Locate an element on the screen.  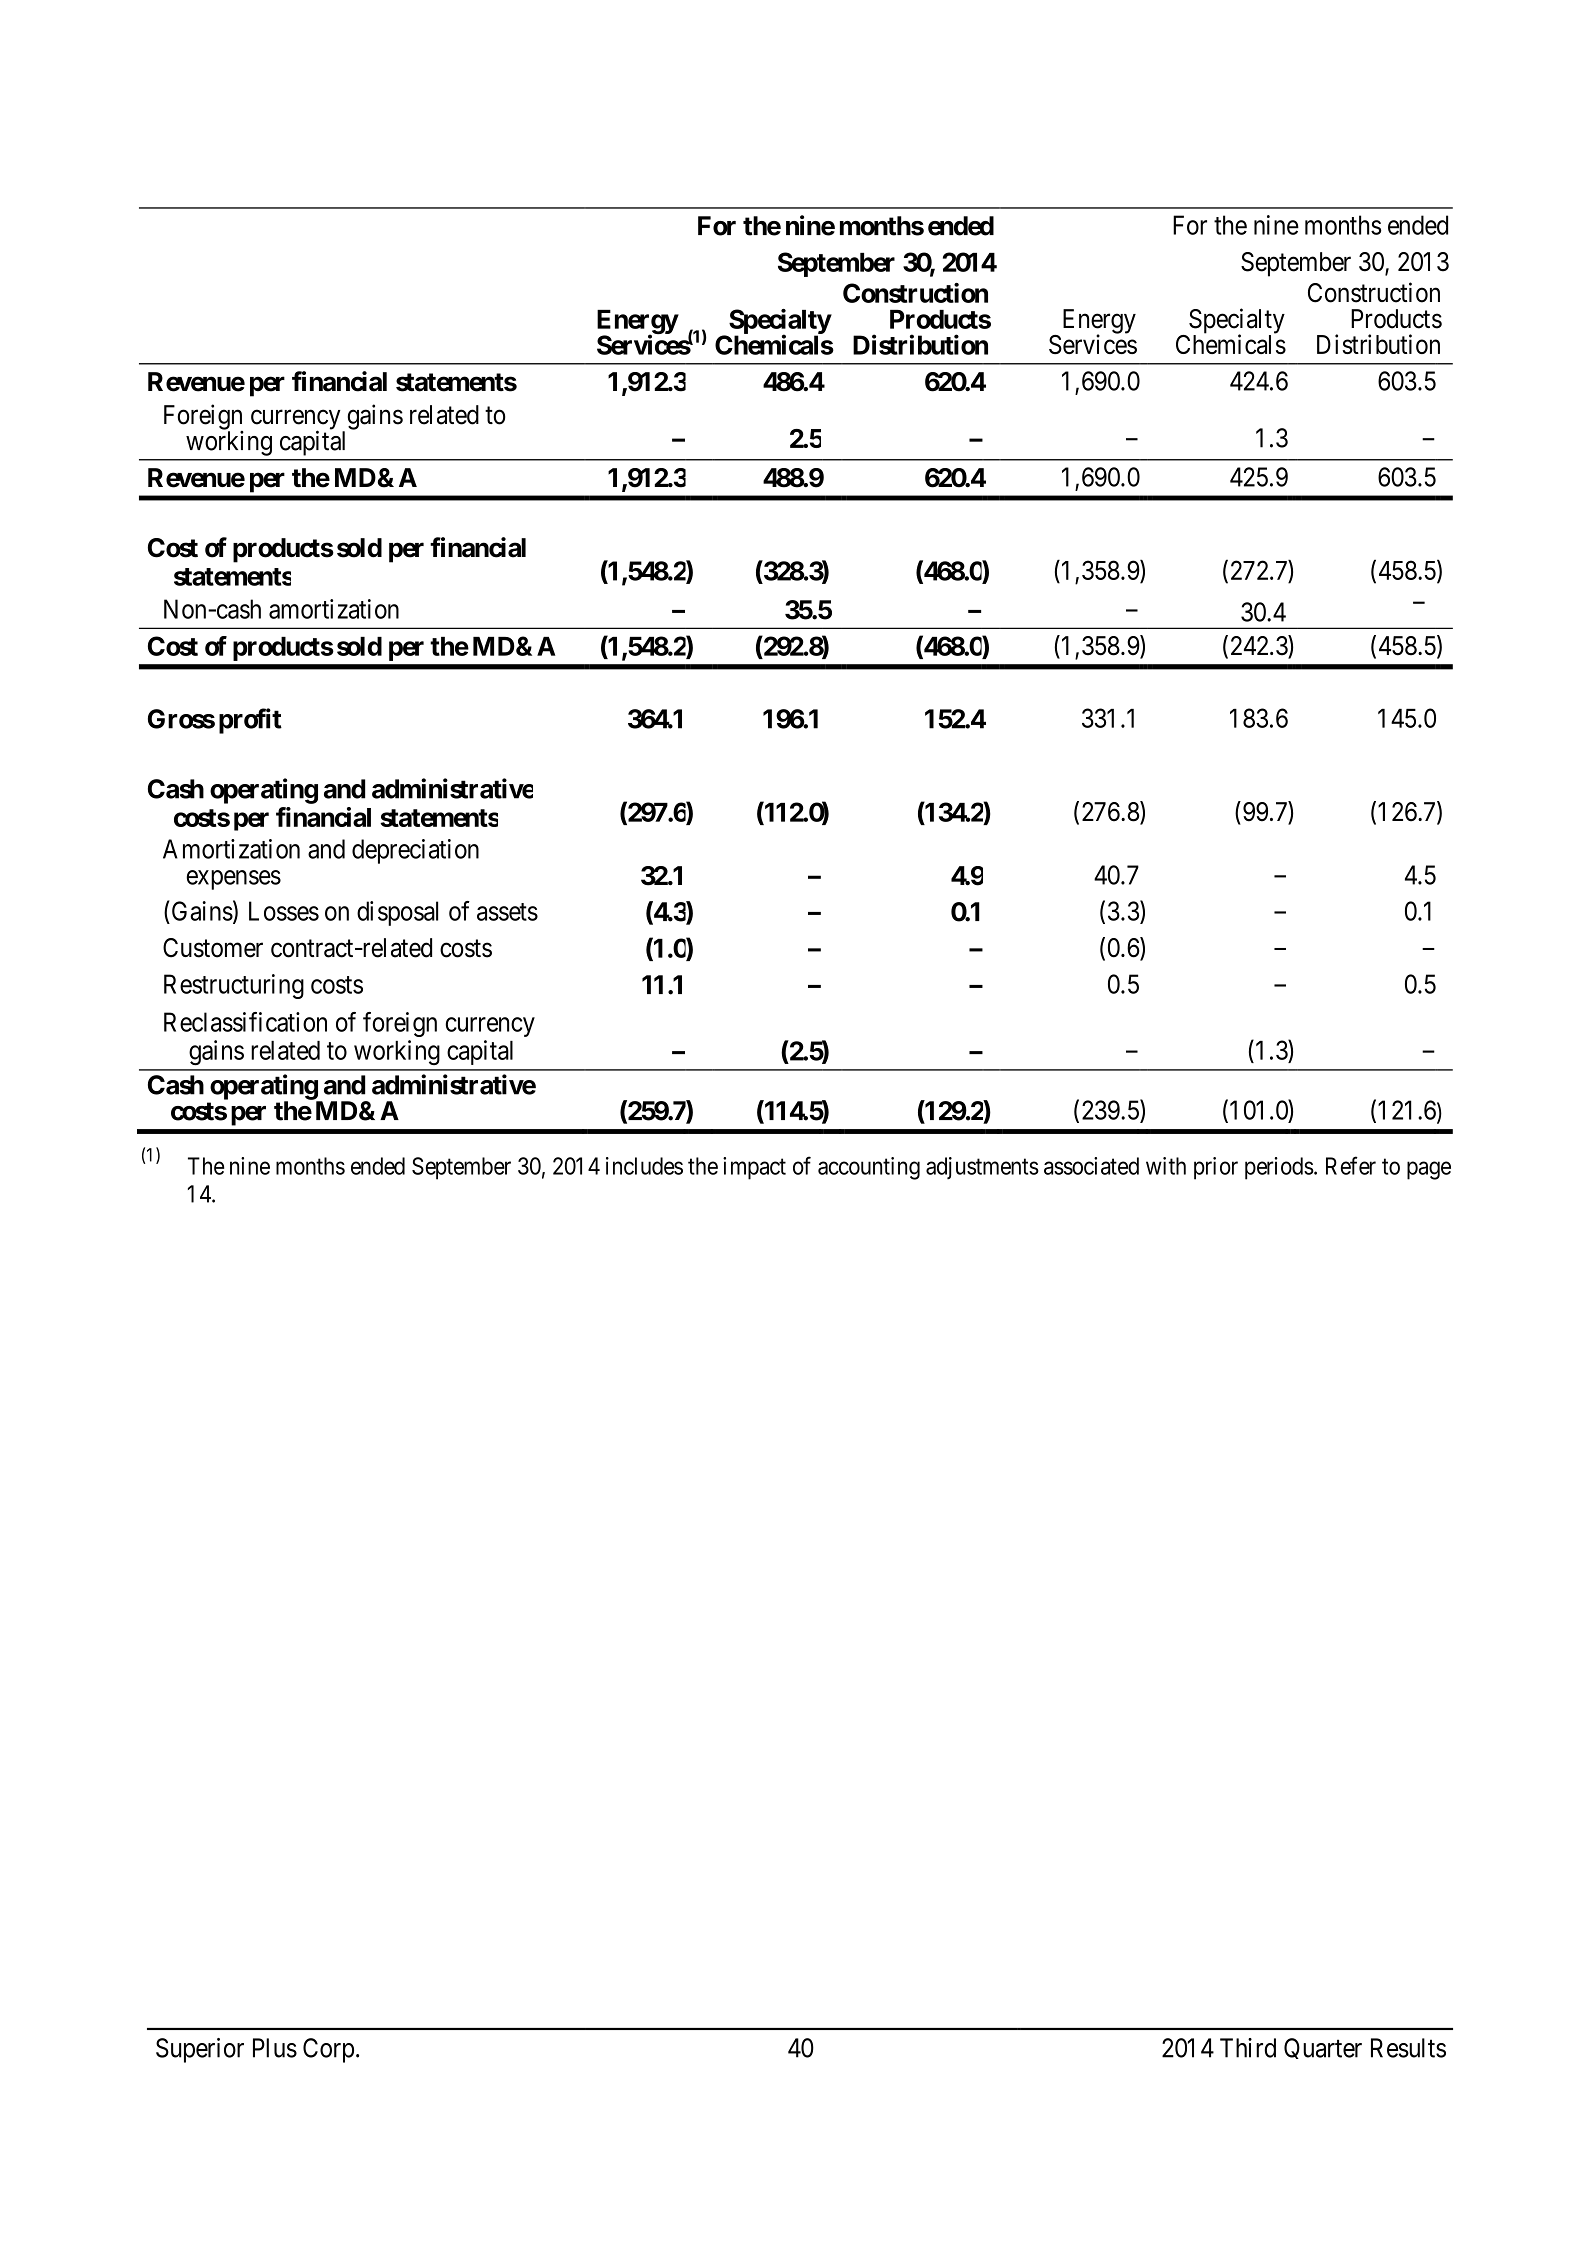
Corp is located at coordinates (328, 2050).
